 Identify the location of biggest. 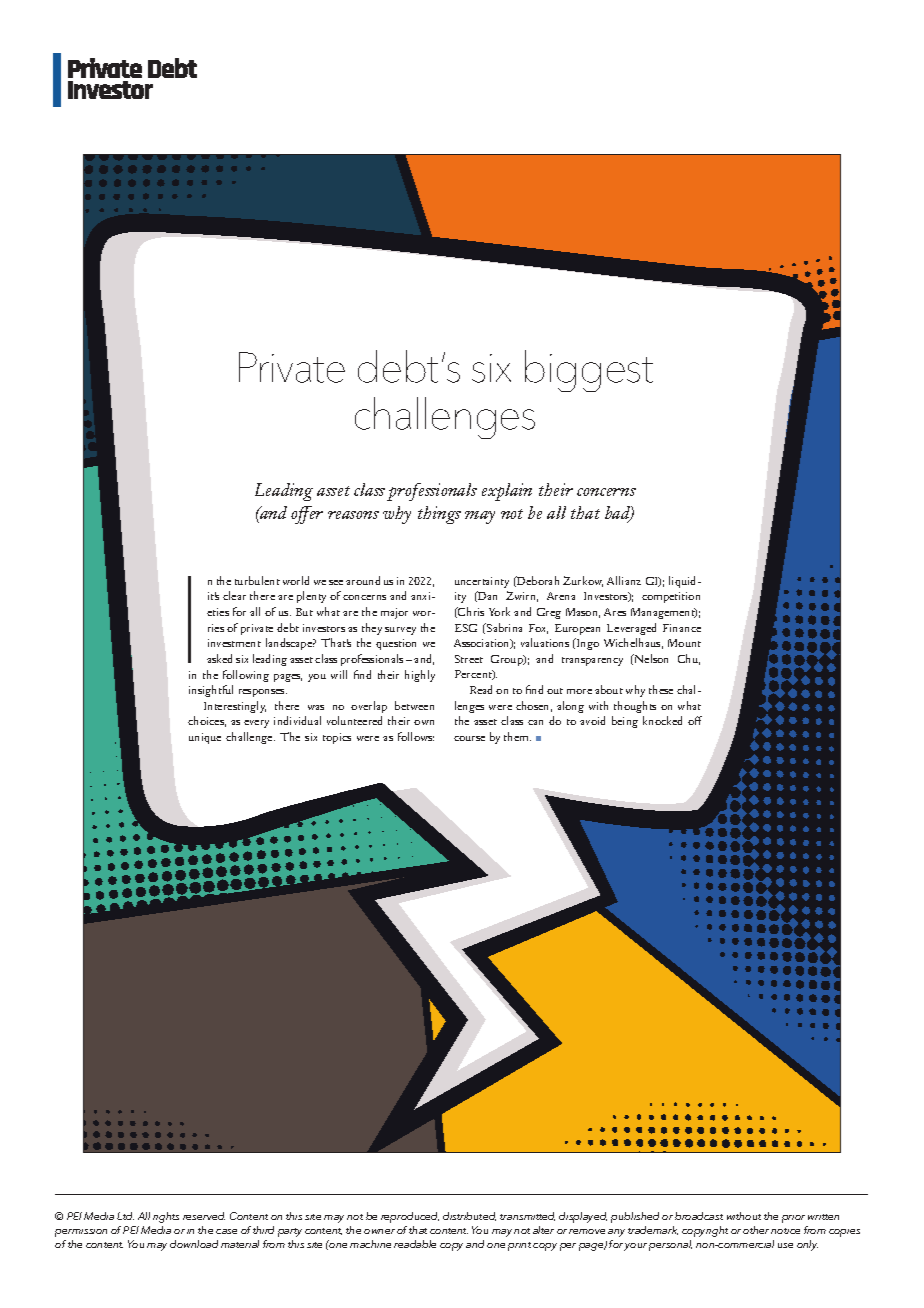
(589, 371).
